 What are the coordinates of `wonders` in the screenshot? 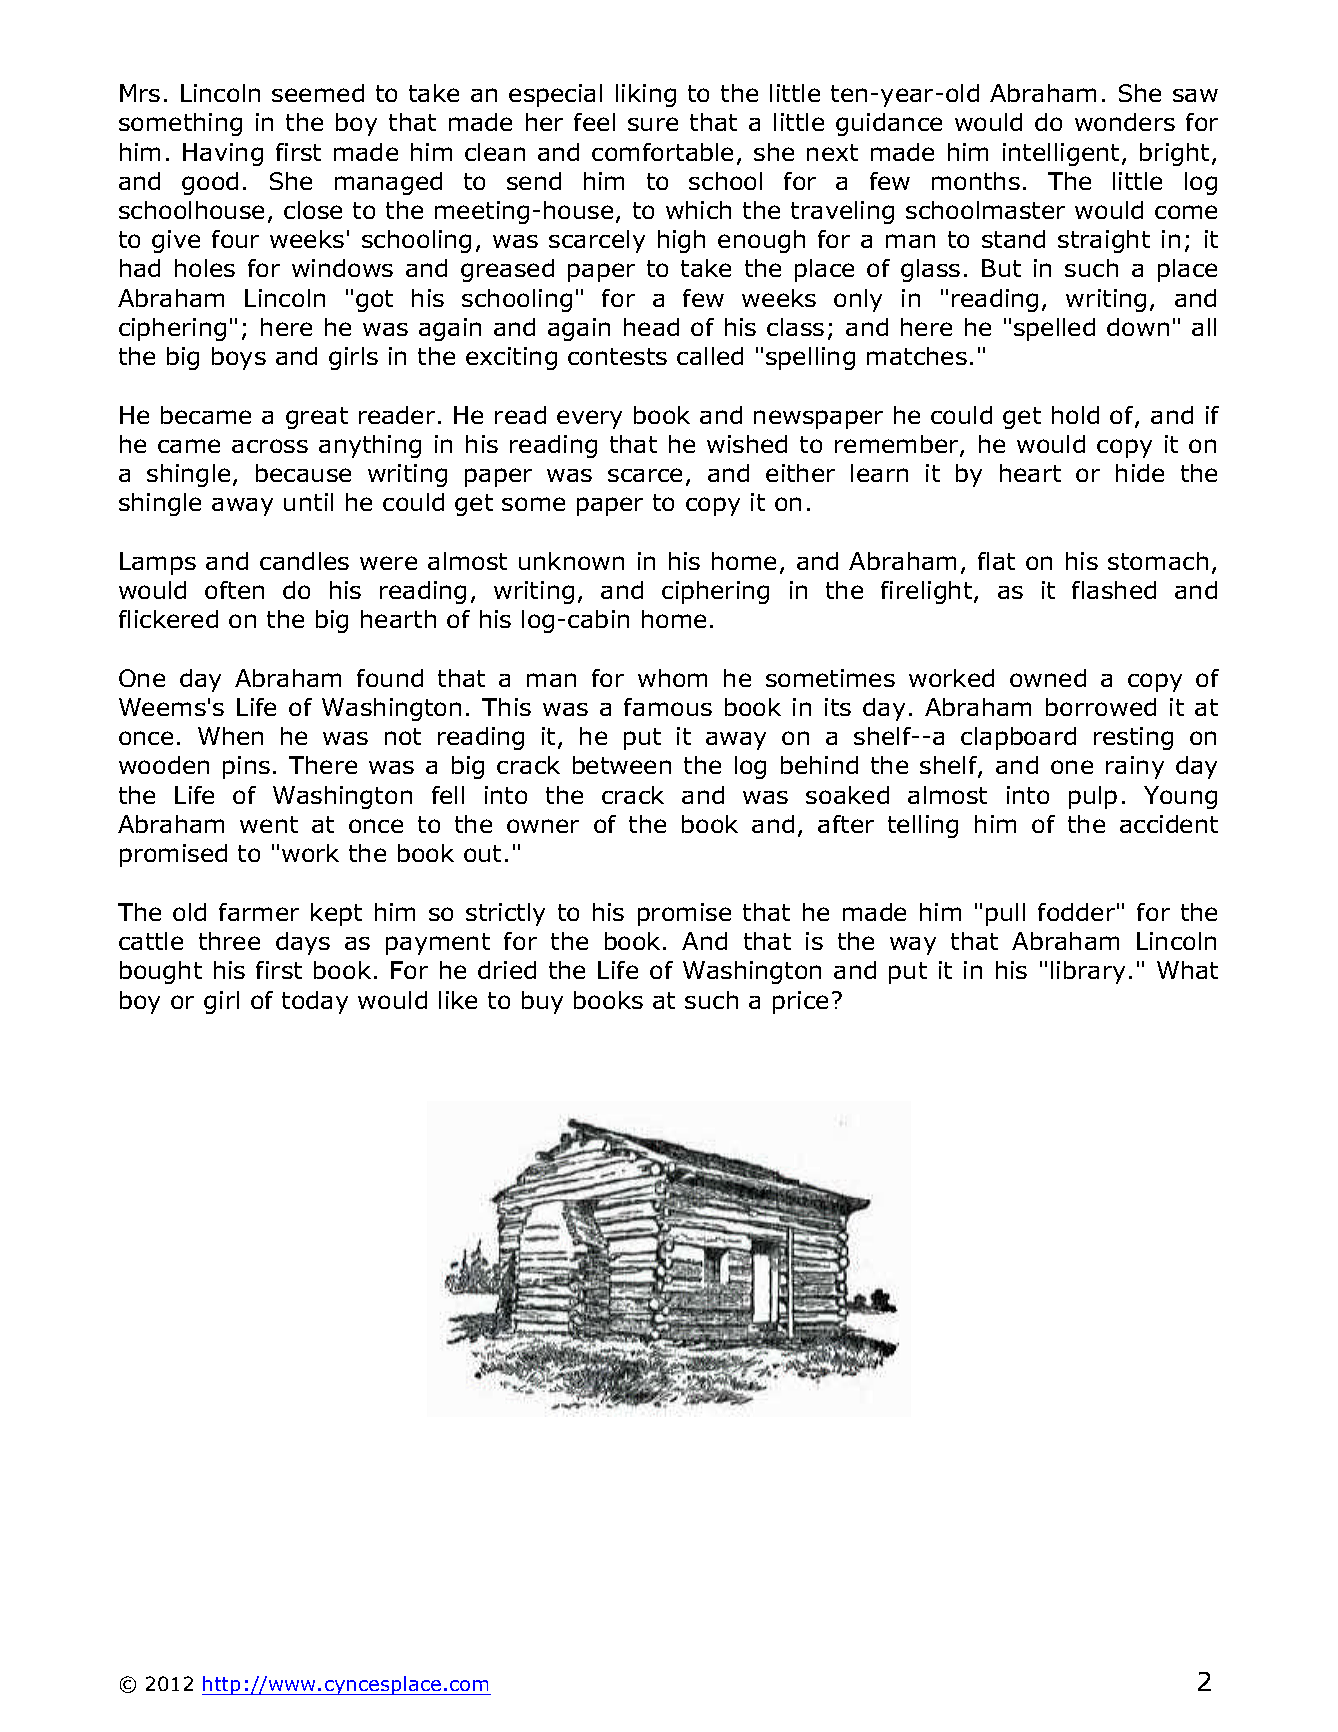 It's located at (1125, 122).
